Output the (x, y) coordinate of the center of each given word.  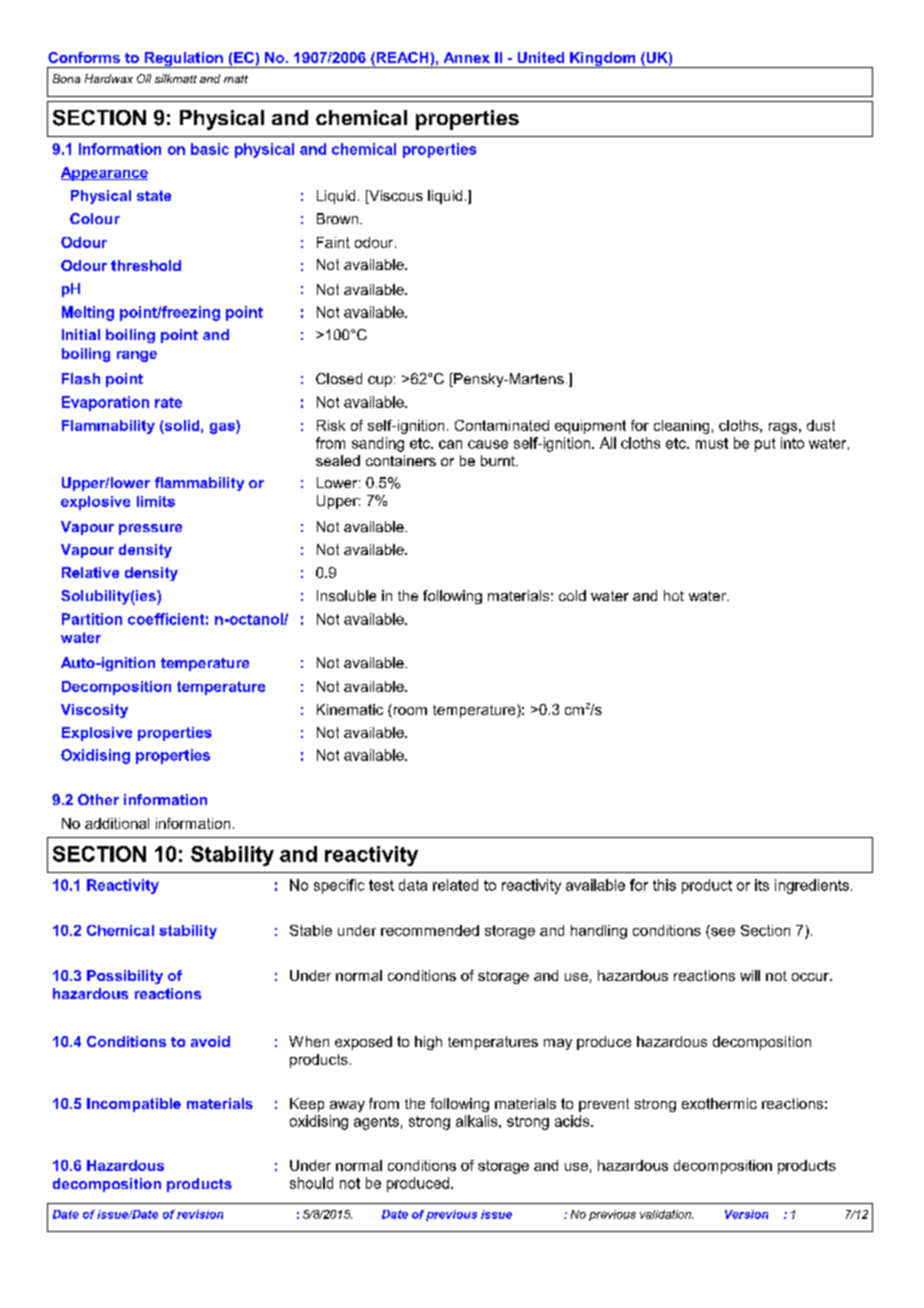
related (455, 885)
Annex (467, 57)
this (664, 885)
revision (200, 1214)
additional (117, 823)
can (450, 444)
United (541, 57)
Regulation (184, 60)
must (712, 443)
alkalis (478, 1121)
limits (156, 501)
